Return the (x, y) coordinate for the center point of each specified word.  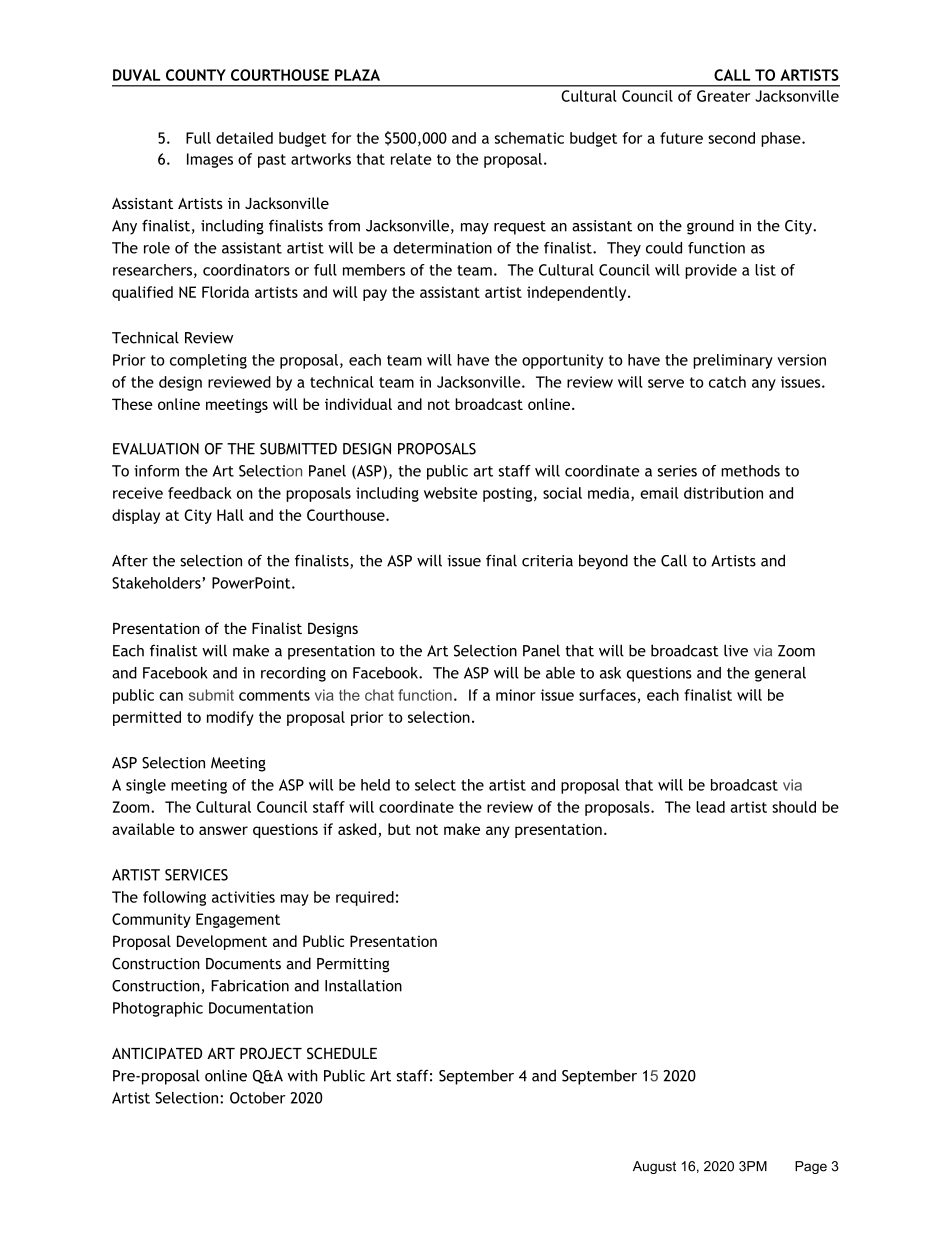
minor (516, 695)
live (736, 650)
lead (710, 807)
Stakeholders (156, 583)
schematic (529, 138)
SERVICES (196, 875)
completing (208, 361)
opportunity (563, 361)
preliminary (733, 361)
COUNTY (196, 75)
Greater (723, 96)
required (365, 898)
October (258, 1098)
